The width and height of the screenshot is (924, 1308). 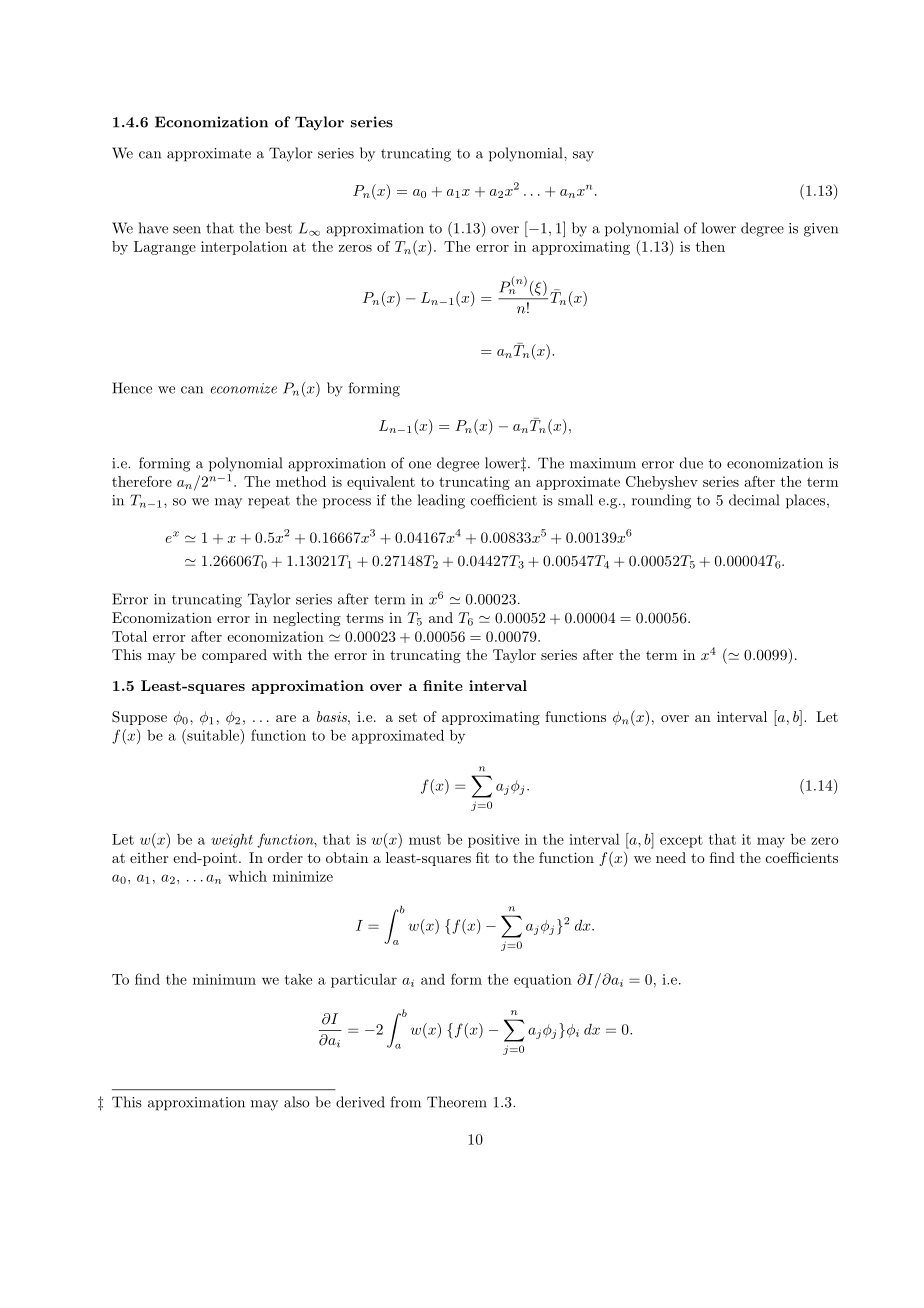 I want to click on say, so click(x=583, y=156).
